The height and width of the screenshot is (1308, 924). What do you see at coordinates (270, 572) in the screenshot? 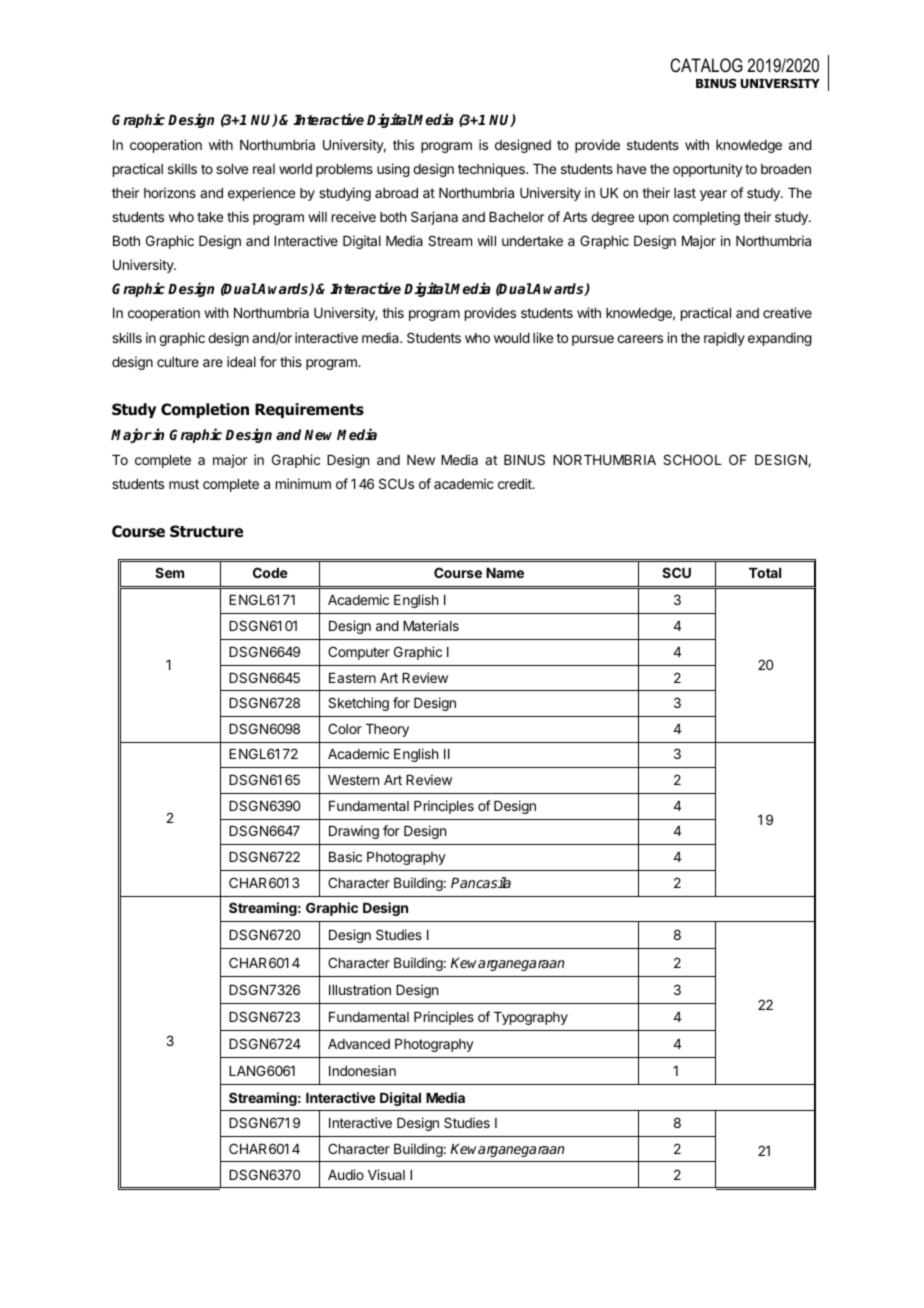
I see `Code` at bounding box center [270, 572].
